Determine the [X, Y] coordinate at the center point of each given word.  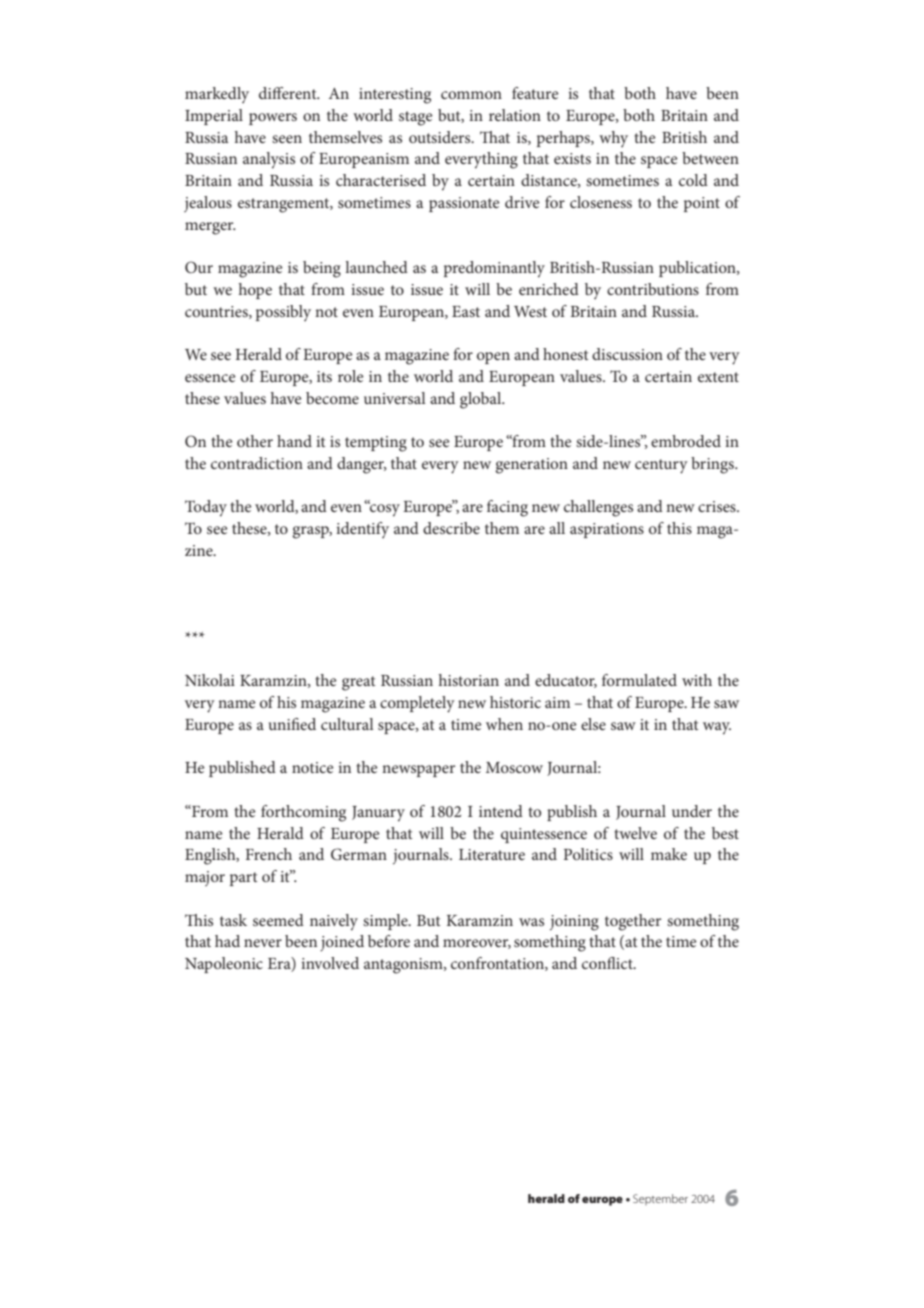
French [269, 854]
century [661, 466]
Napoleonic [224, 965]
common [471, 95]
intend [501, 811]
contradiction [257, 463]
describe [451, 528]
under [692, 811]
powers [273, 119]
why [613, 139]
